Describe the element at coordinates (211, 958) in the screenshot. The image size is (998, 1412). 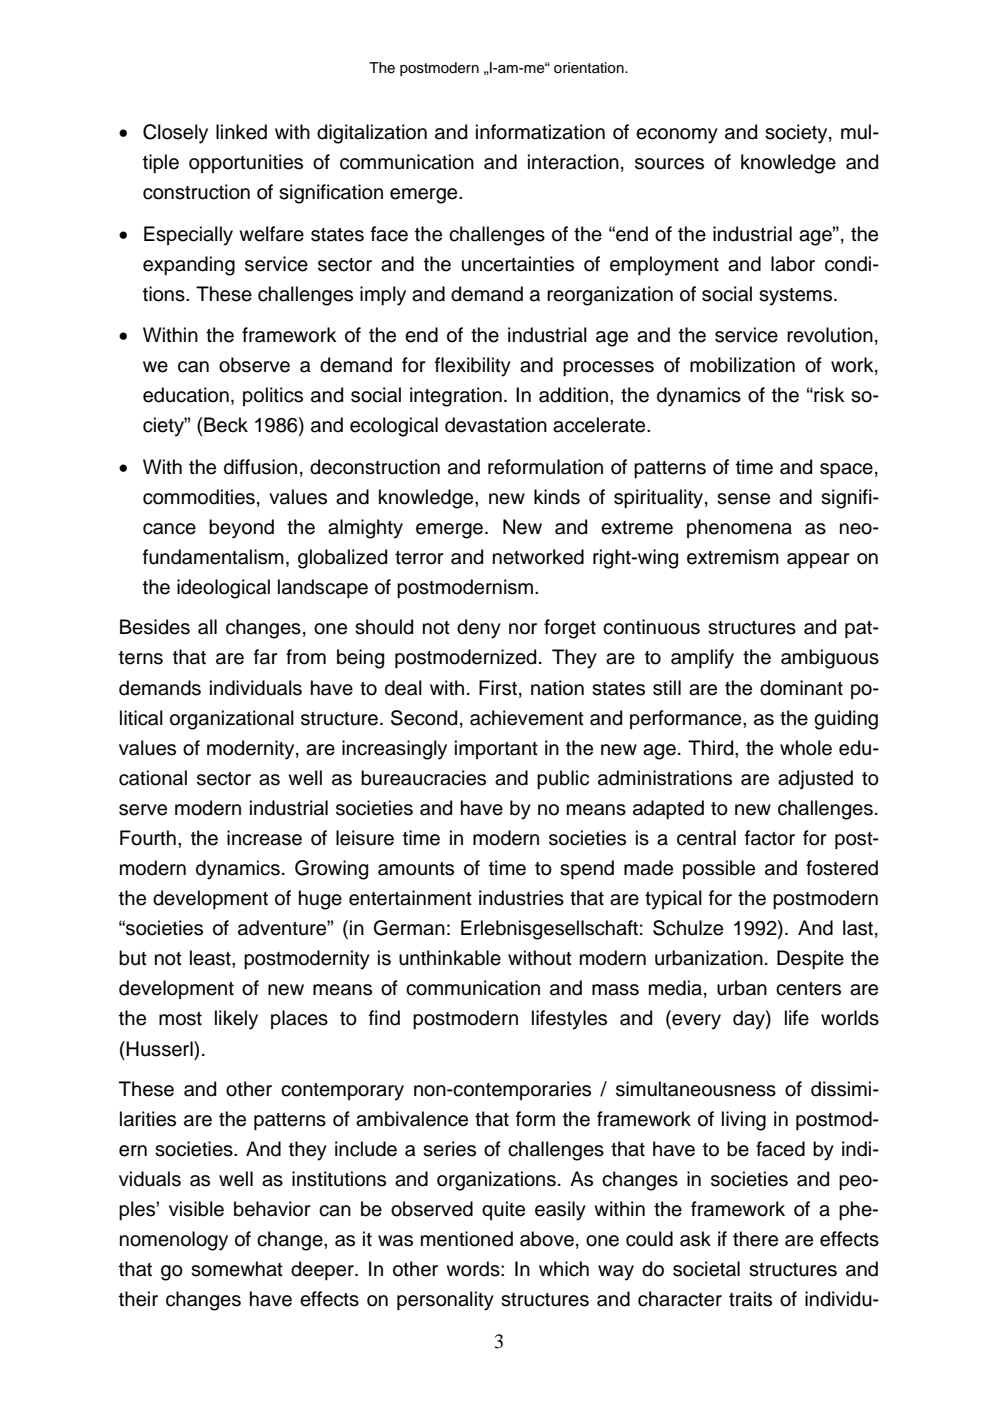
I see `least` at that location.
